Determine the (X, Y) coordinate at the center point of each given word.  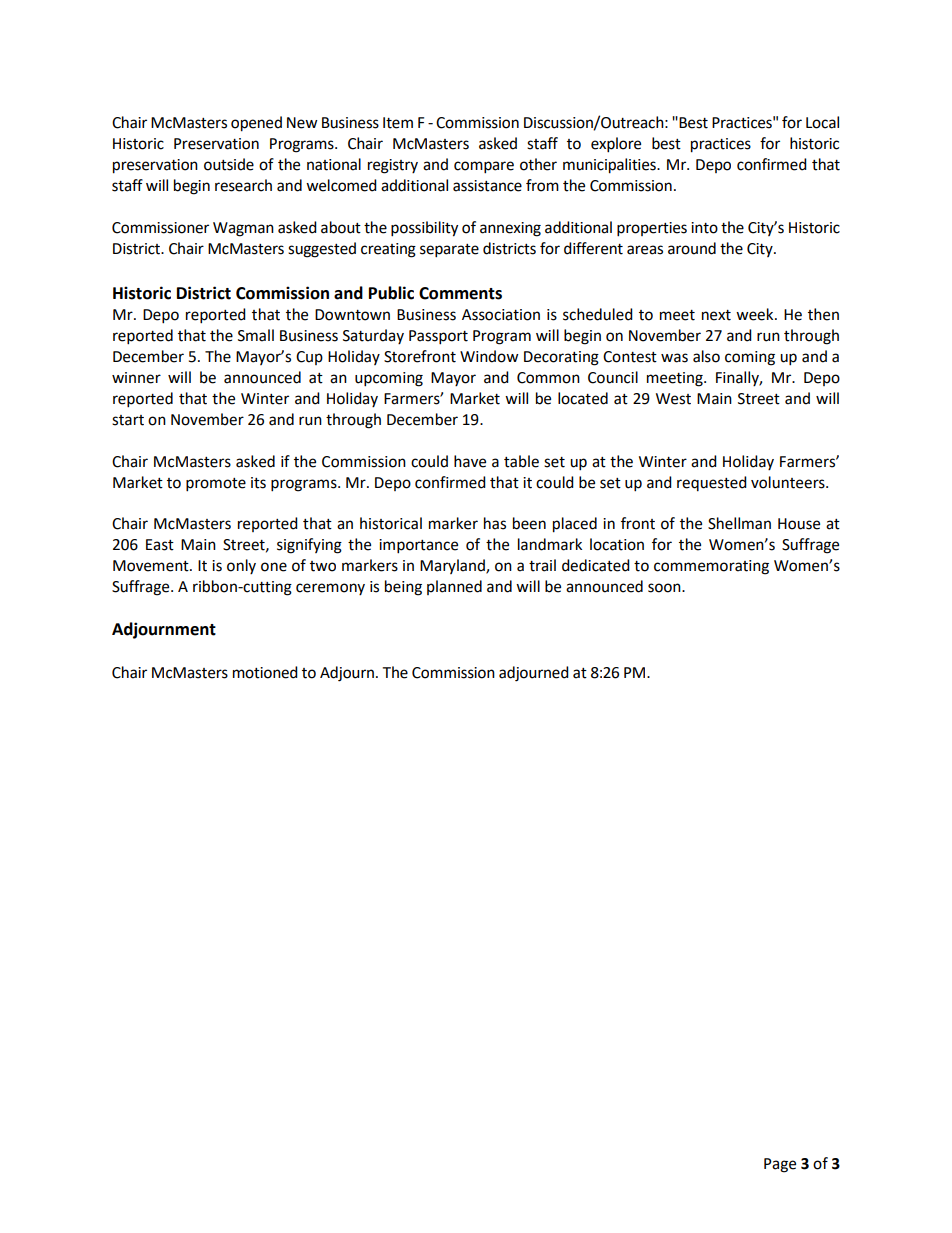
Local (822, 122)
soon (665, 588)
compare (484, 167)
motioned (265, 672)
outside (229, 164)
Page (780, 1165)
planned (454, 587)
